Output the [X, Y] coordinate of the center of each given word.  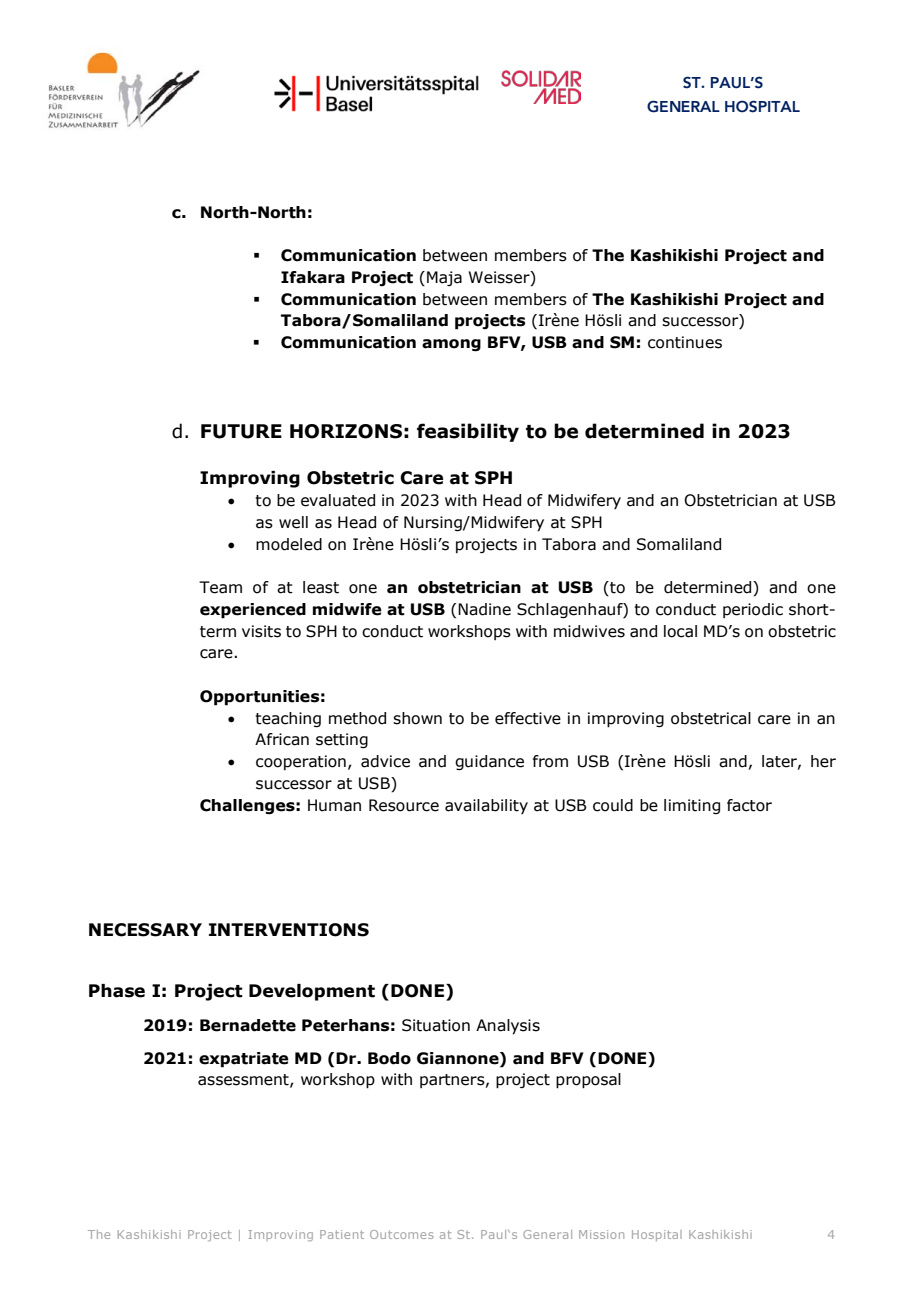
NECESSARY [145, 930]
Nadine [484, 609]
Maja [444, 278]
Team [220, 587]
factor [749, 805]
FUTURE [241, 431]
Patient [342, 1234]
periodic [753, 610]
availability [486, 806]
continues [685, 342]
